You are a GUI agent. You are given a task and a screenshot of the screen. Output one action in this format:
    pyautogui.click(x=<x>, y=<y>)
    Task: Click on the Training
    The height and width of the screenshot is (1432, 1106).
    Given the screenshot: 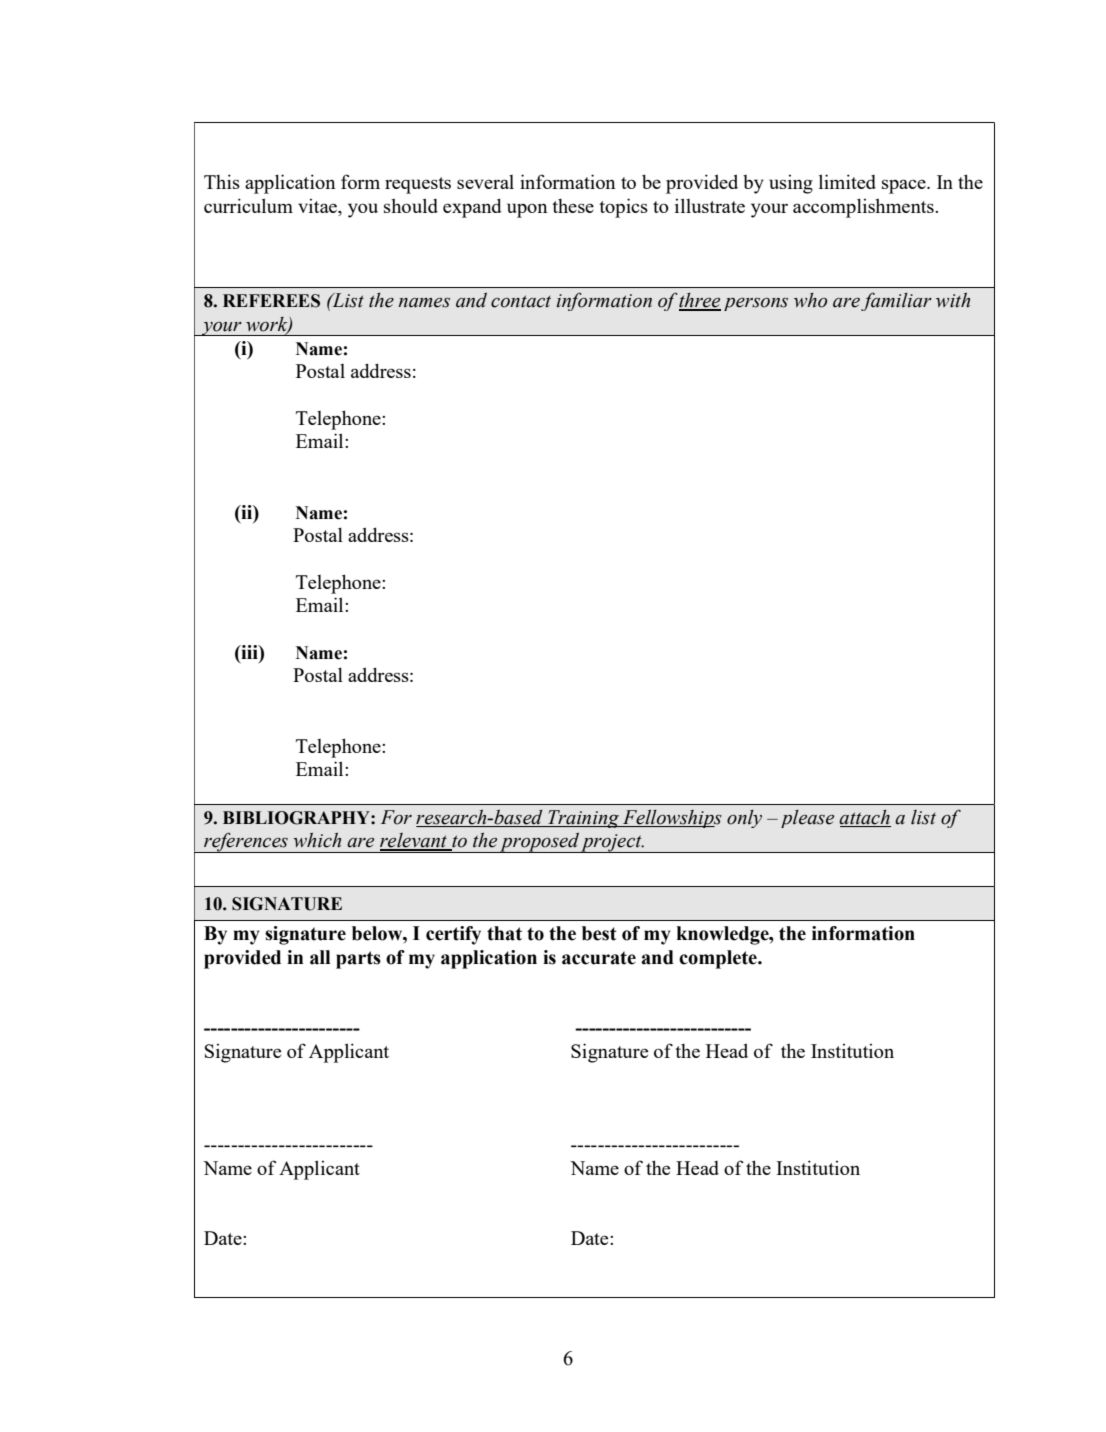 What is the action you would take?
    pyautogui.click(x=583, y=819)
